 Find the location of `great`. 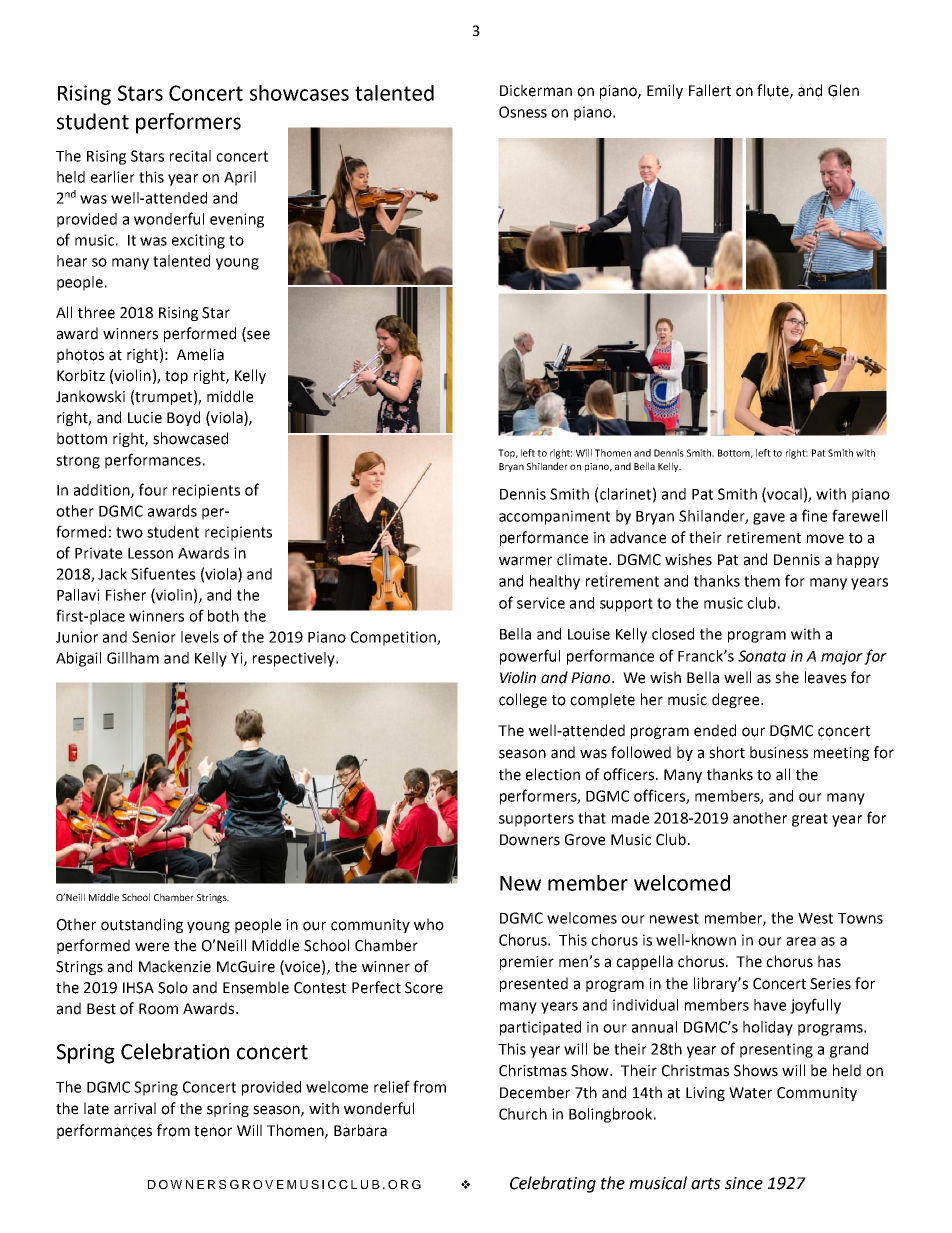

great is located at coordinates (810, 820).
